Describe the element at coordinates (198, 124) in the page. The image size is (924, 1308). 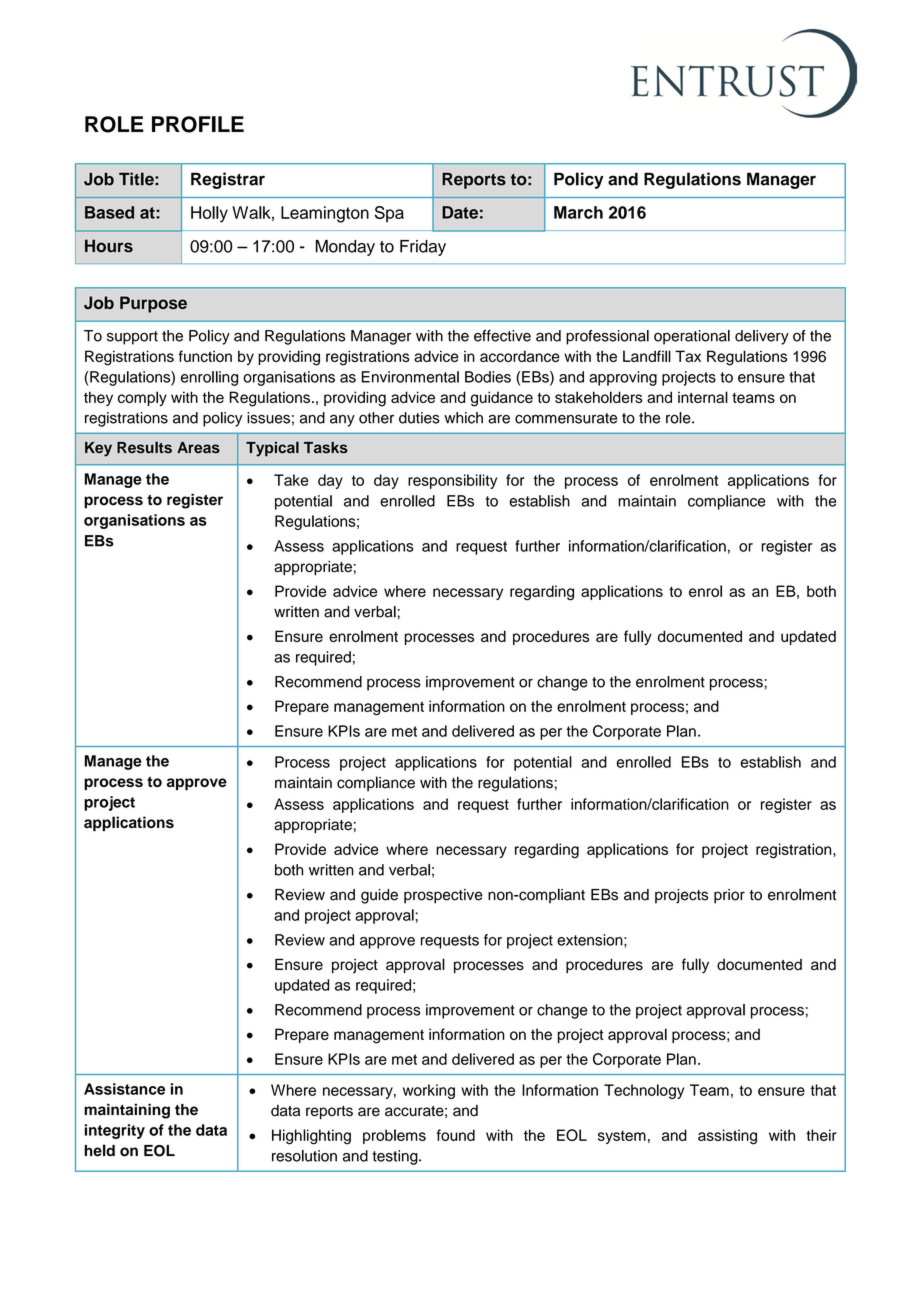
I see `PROFILE` at that location.
